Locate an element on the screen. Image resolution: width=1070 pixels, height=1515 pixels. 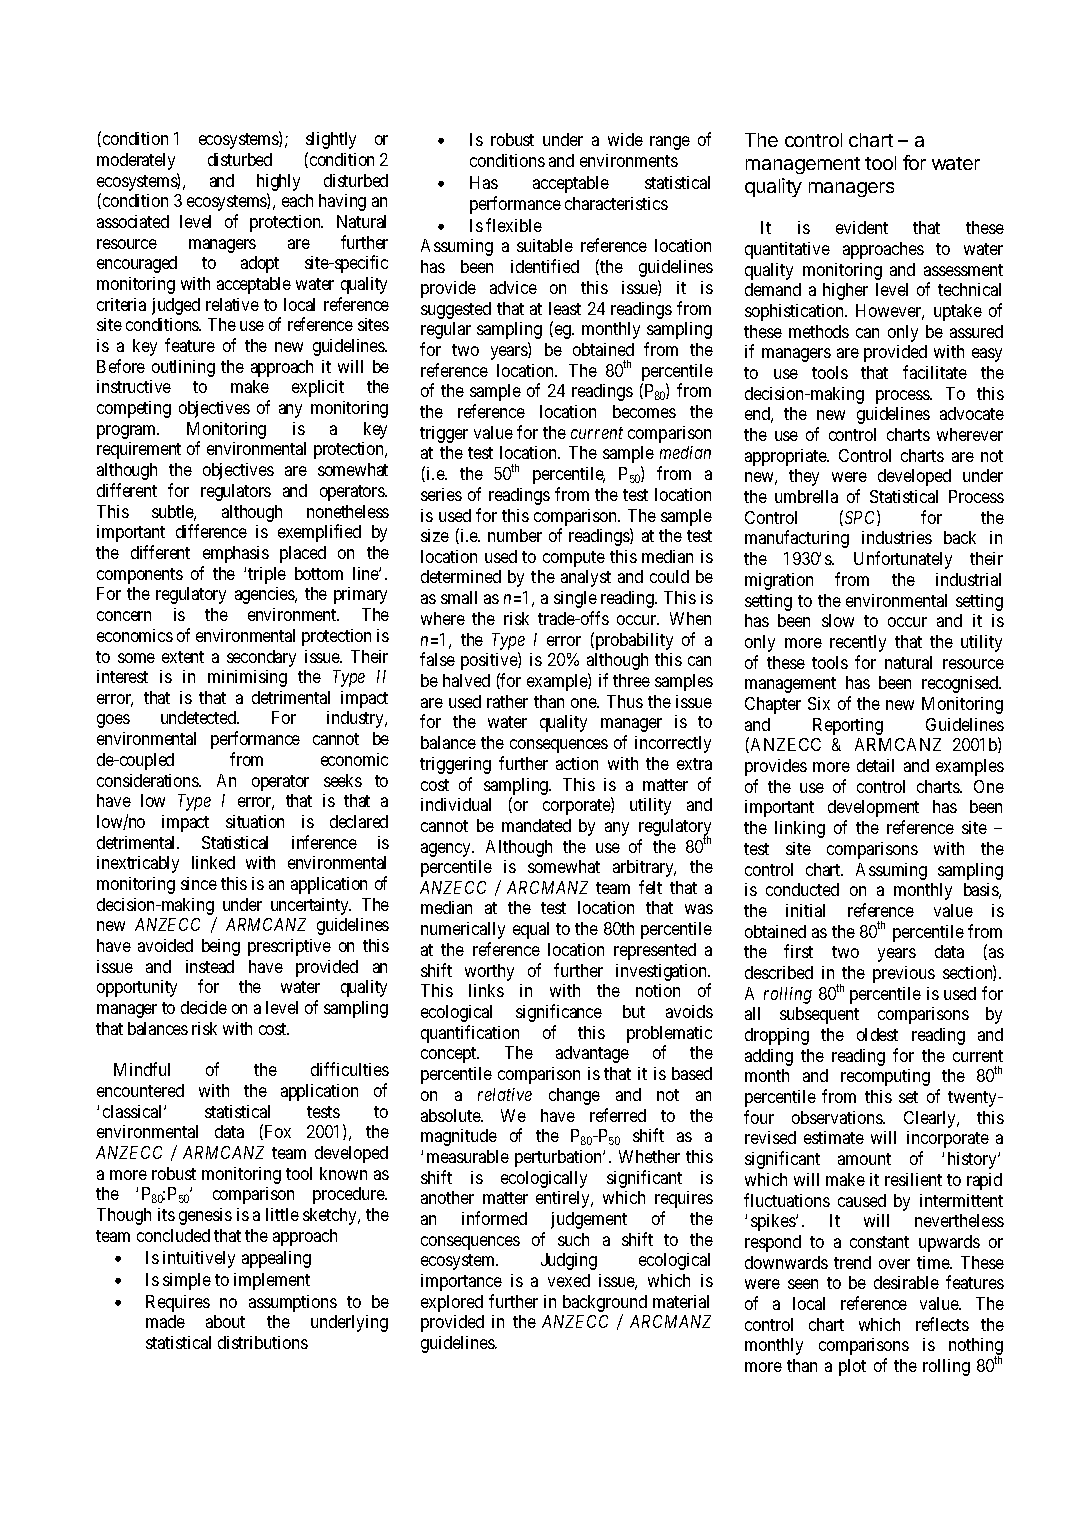
about is located at coordinates (225, 1321).
